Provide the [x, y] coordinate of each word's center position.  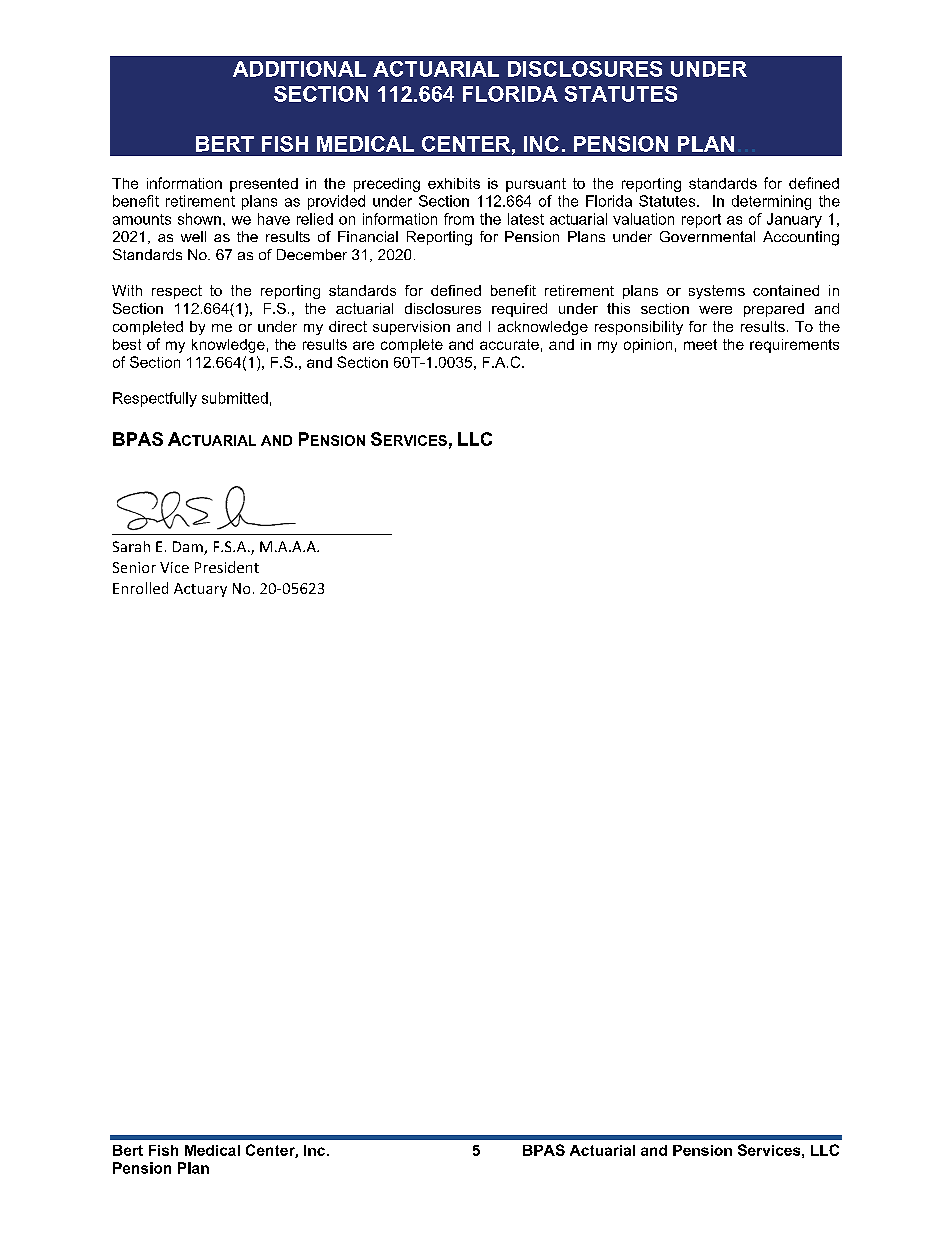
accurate [509, 344]
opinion [648, 346]
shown [199, 219]
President [227, 567]
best [127, 344]
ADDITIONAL [299, 69]
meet [700, 344]
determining [771, 202]
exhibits [454, 183]
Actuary [200, 590]
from [459, 219]
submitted [235, 398]
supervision [411, 328]
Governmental [707, 236]
